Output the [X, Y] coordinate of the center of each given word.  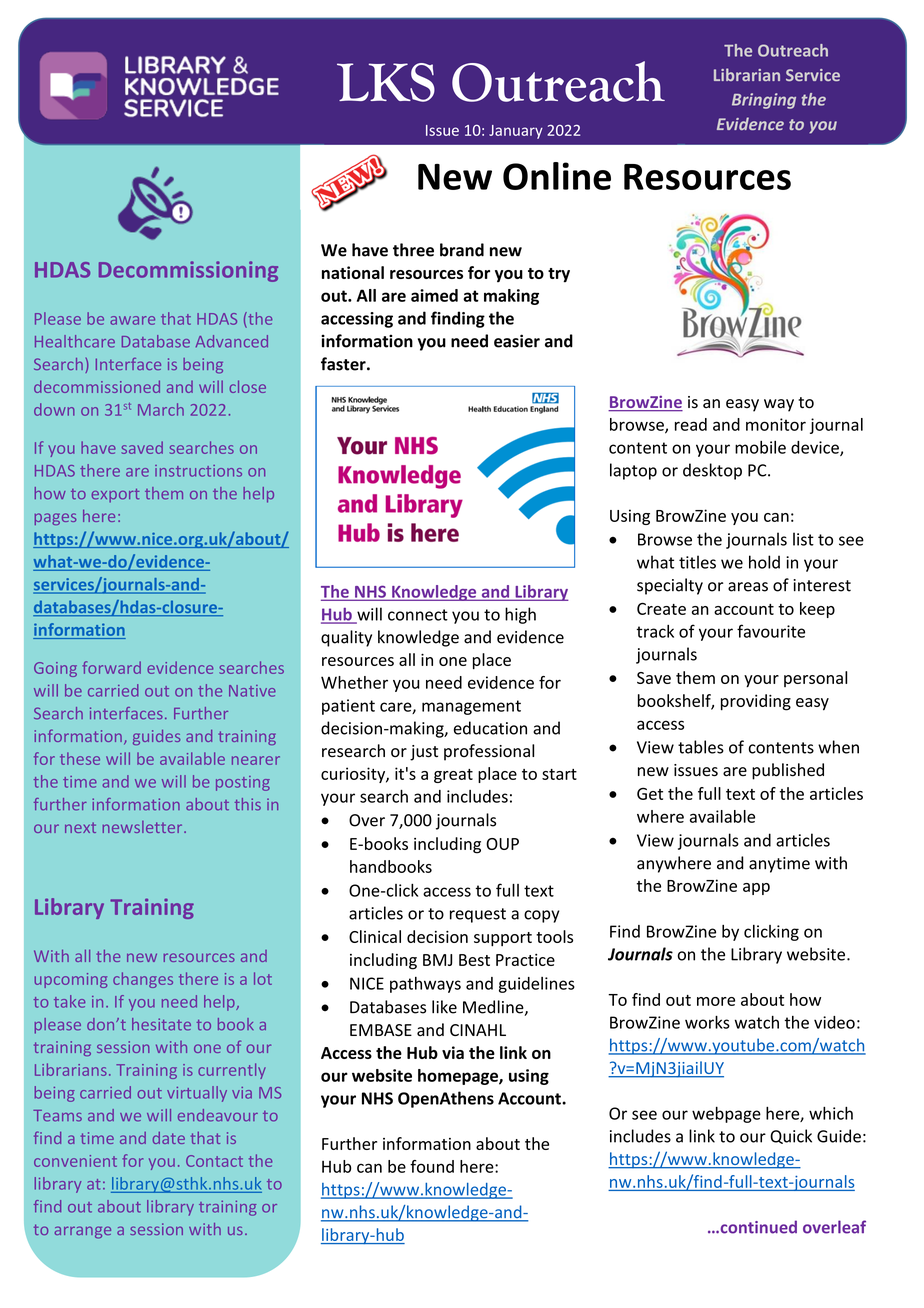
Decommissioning [188, 271]
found [432, 1166]
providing [756, 702]
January [516, 132]
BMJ [437, 960]
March [161, 409]
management [471, 707]
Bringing [764, 101]
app [756, 889]
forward [111, 667]
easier [517, 341]
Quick [791, 1136]
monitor [776, 424]
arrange [83, 1232]
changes [143, 980]
